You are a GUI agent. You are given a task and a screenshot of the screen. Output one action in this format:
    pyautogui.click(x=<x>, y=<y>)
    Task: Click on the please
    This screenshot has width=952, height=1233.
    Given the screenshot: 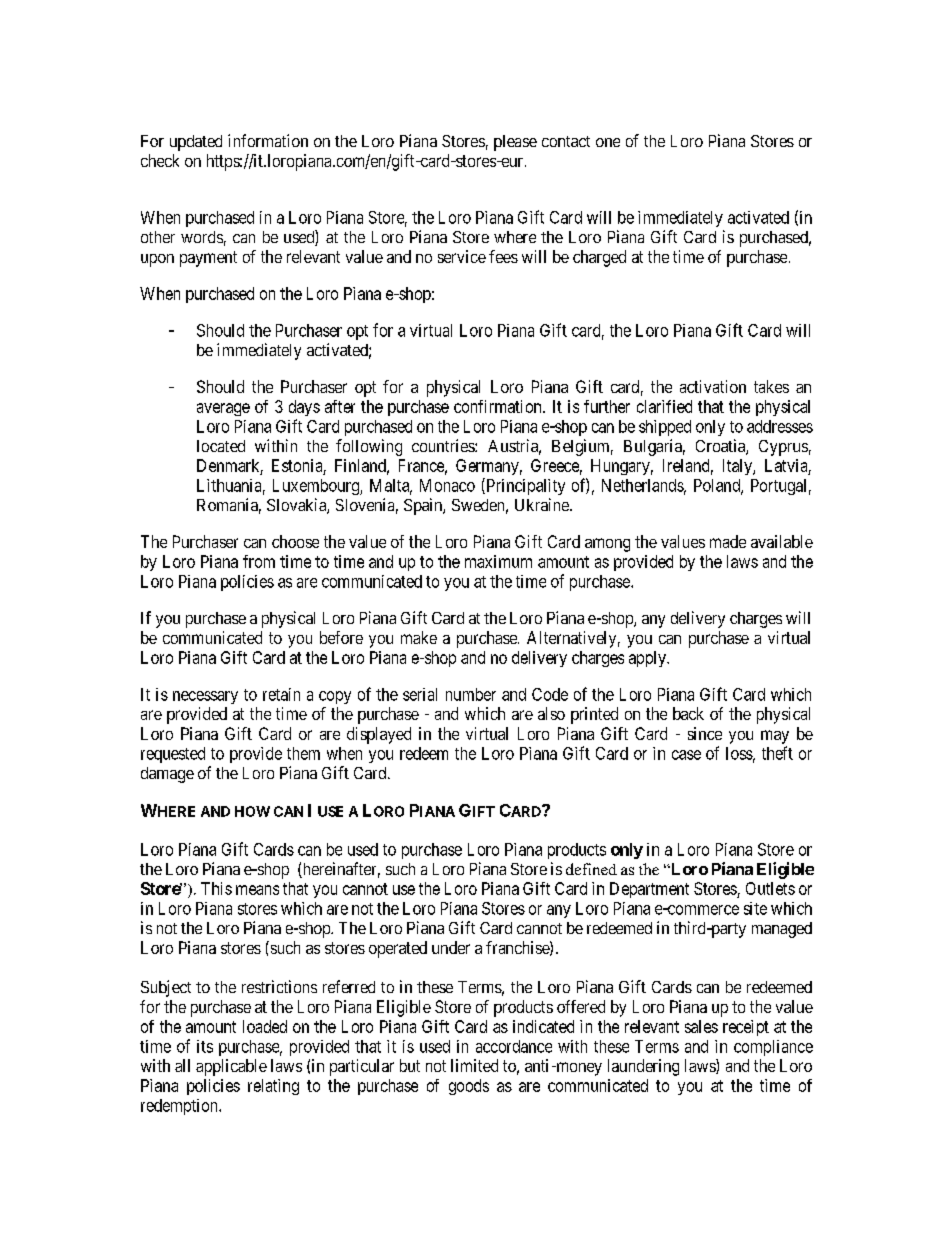 What is the action you would take?
    pyautogui.click(x=515, y=143)
